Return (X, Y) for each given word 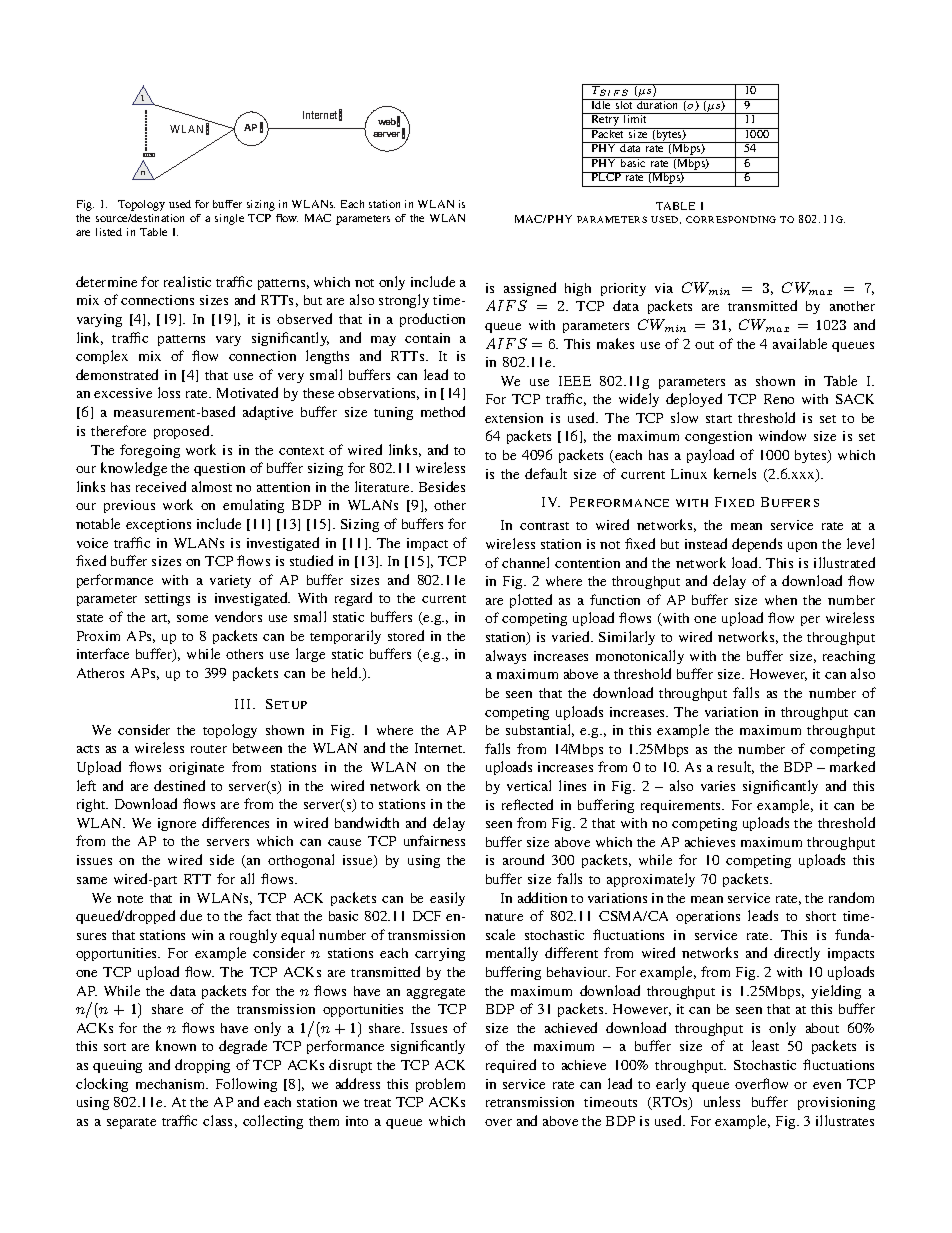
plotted (531, 601)
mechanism (172, 1084)
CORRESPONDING (731, 219)
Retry (605, 121)
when (781, 600)
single (229, 219)
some (192, 618)
